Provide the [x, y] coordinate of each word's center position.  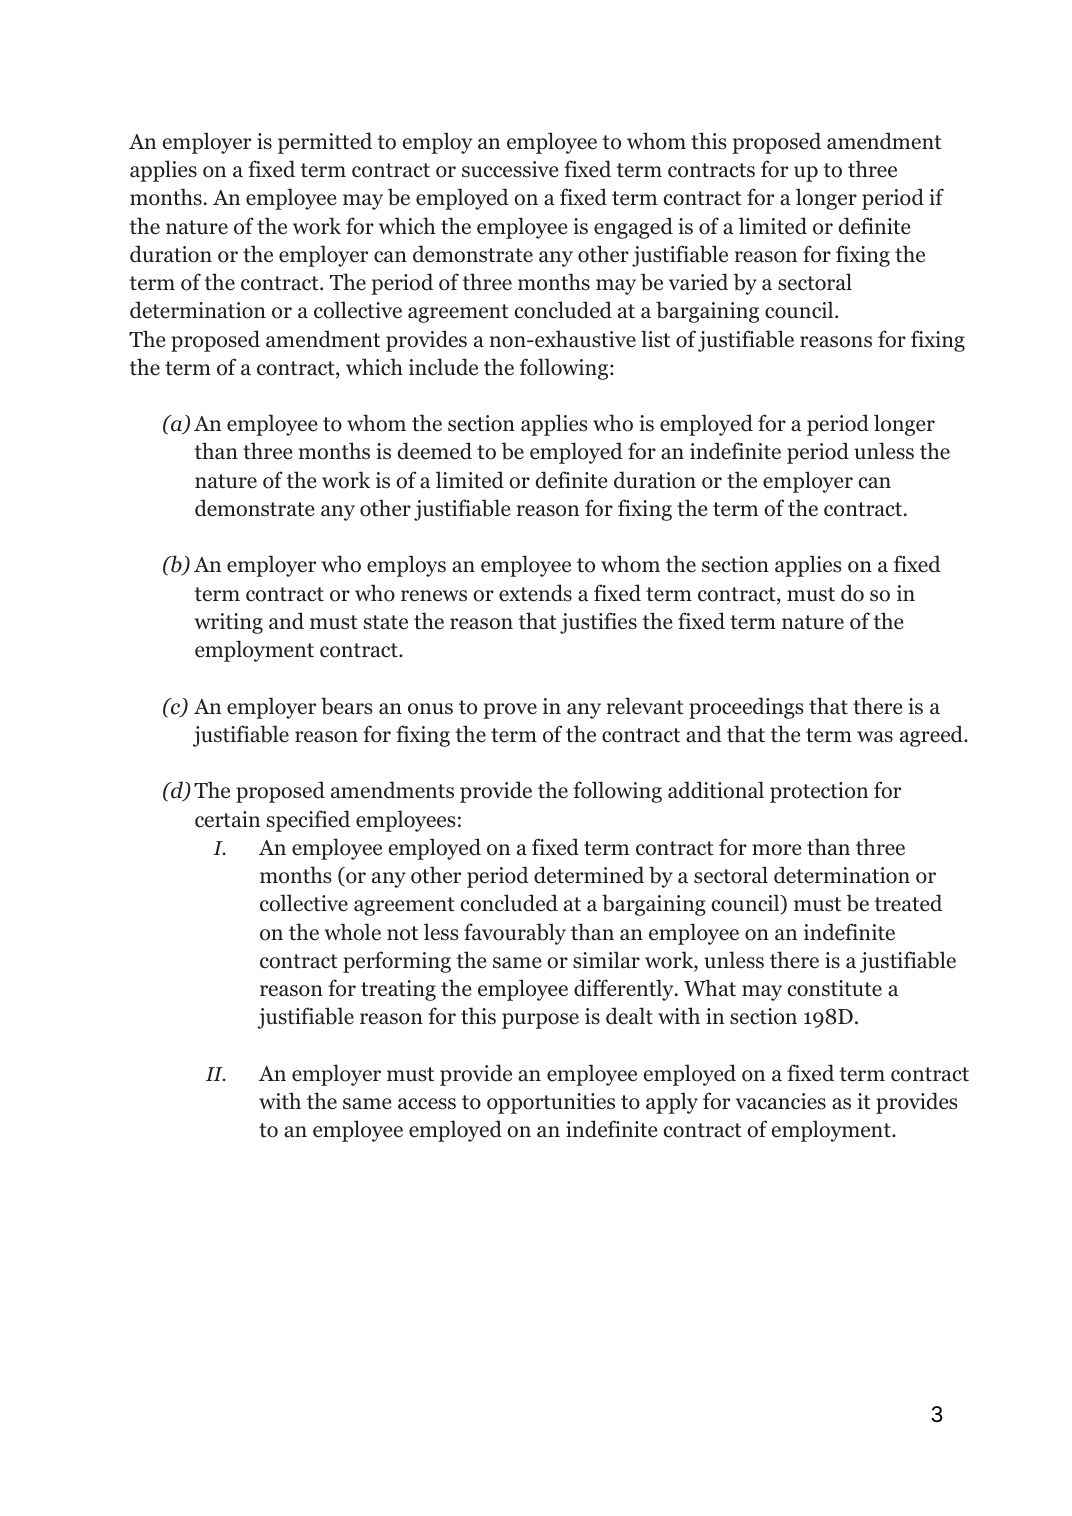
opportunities [551, 1103]
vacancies [781, 1101]
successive [510, 169]
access [427, 1104]
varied [698, 282]
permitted [325, 143]
